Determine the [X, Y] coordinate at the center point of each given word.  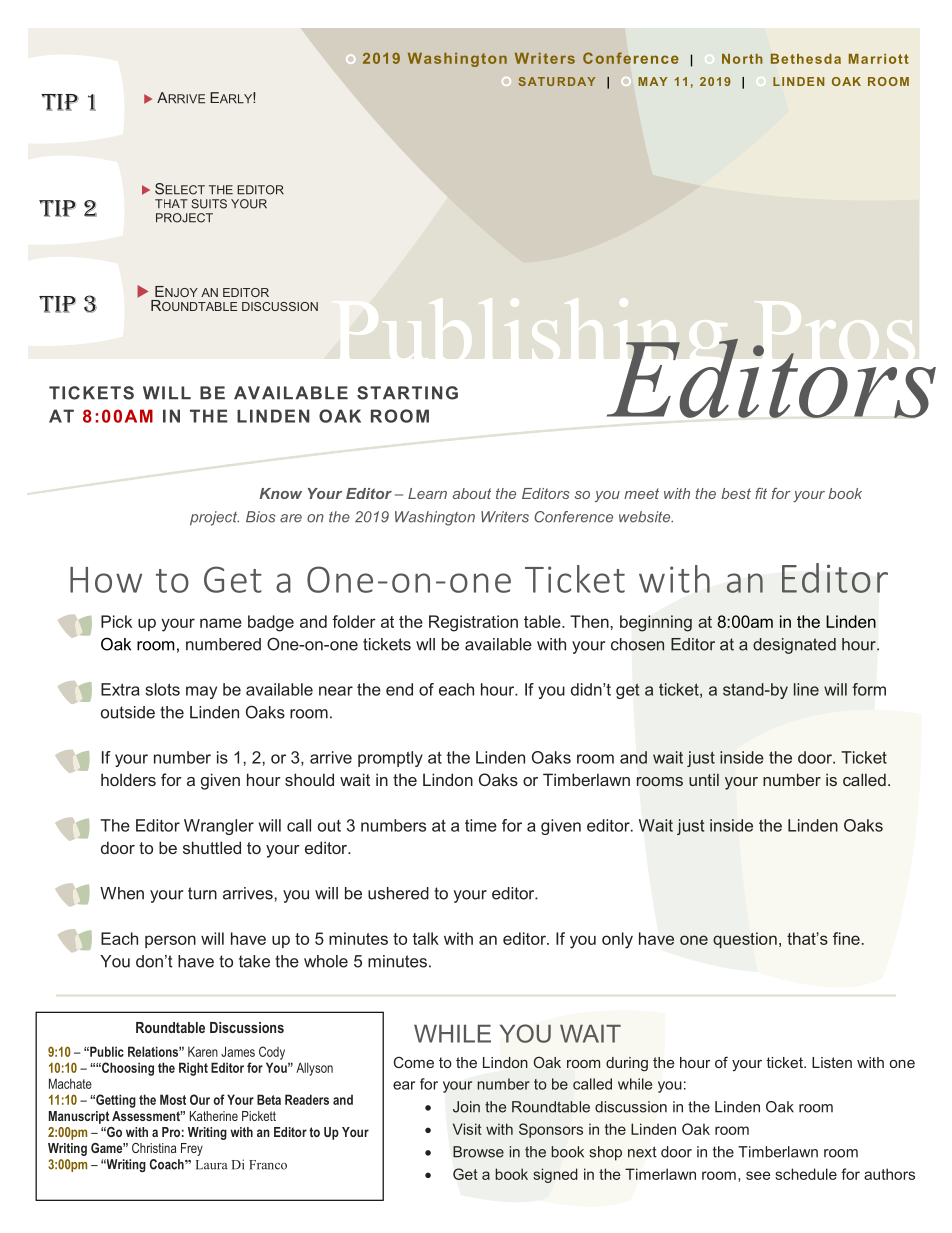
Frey [192, 1149]
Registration [473, 623]
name [221, 623]
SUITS [209, 204]
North [742, 59]
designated [794, 646]
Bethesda [806, 58]
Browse [478, 1152]
